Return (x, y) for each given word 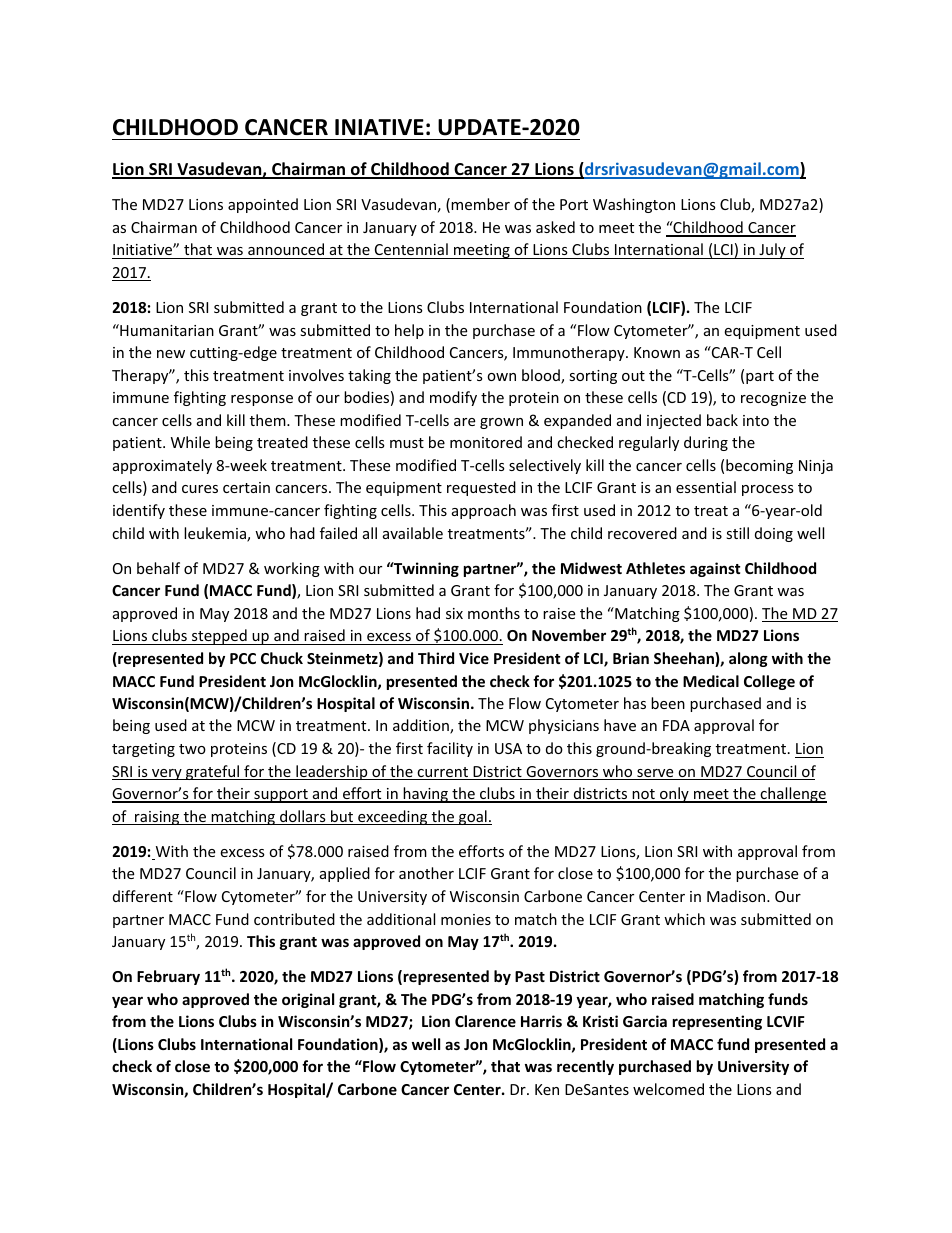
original (308, 1000)
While (190, 442)
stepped (219, 637)
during (706, 443)
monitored (486, 442)
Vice (474, 658)
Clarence (485, 1021)
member (480, 204)
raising (157, 818)
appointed (263, 205)
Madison (737, 896)
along (748, 659)
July (772, 251)
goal (473, 817)
